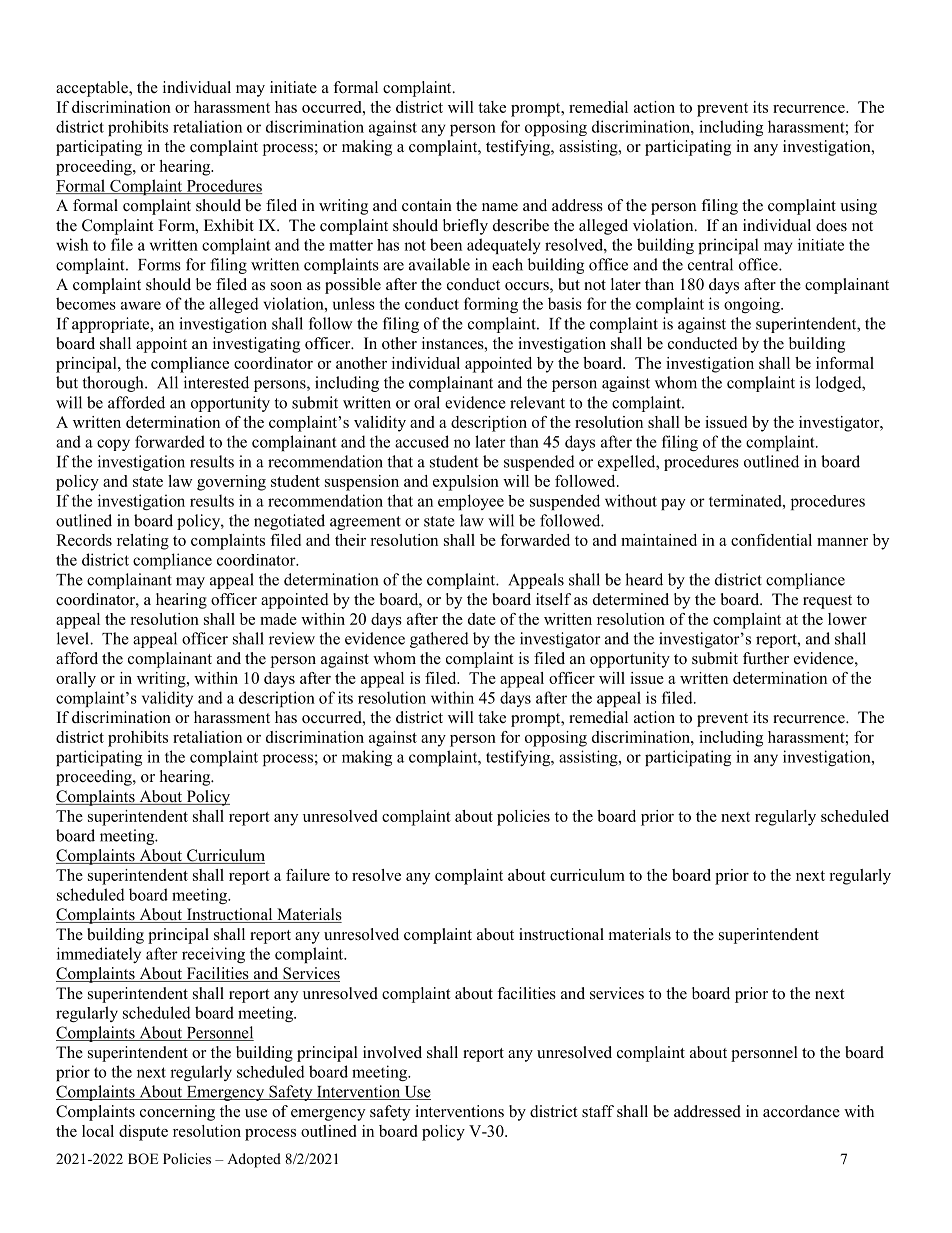 The height and width of the image is (1233, 952). Describe the element at coordinates (858, 207) in the image. I see `using` at that location.
